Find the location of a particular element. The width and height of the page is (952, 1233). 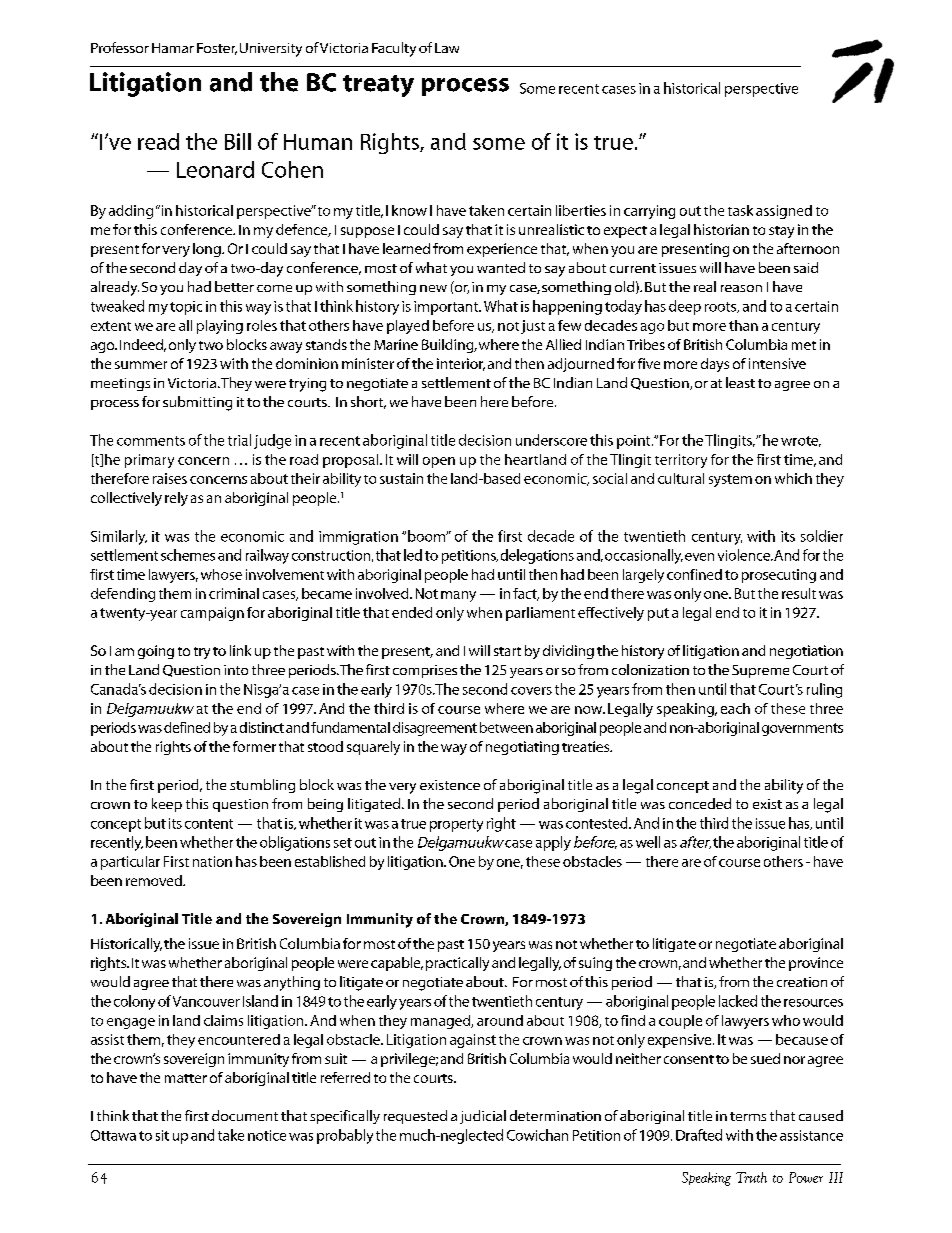

conceded is located at coordinates (700, 803).
